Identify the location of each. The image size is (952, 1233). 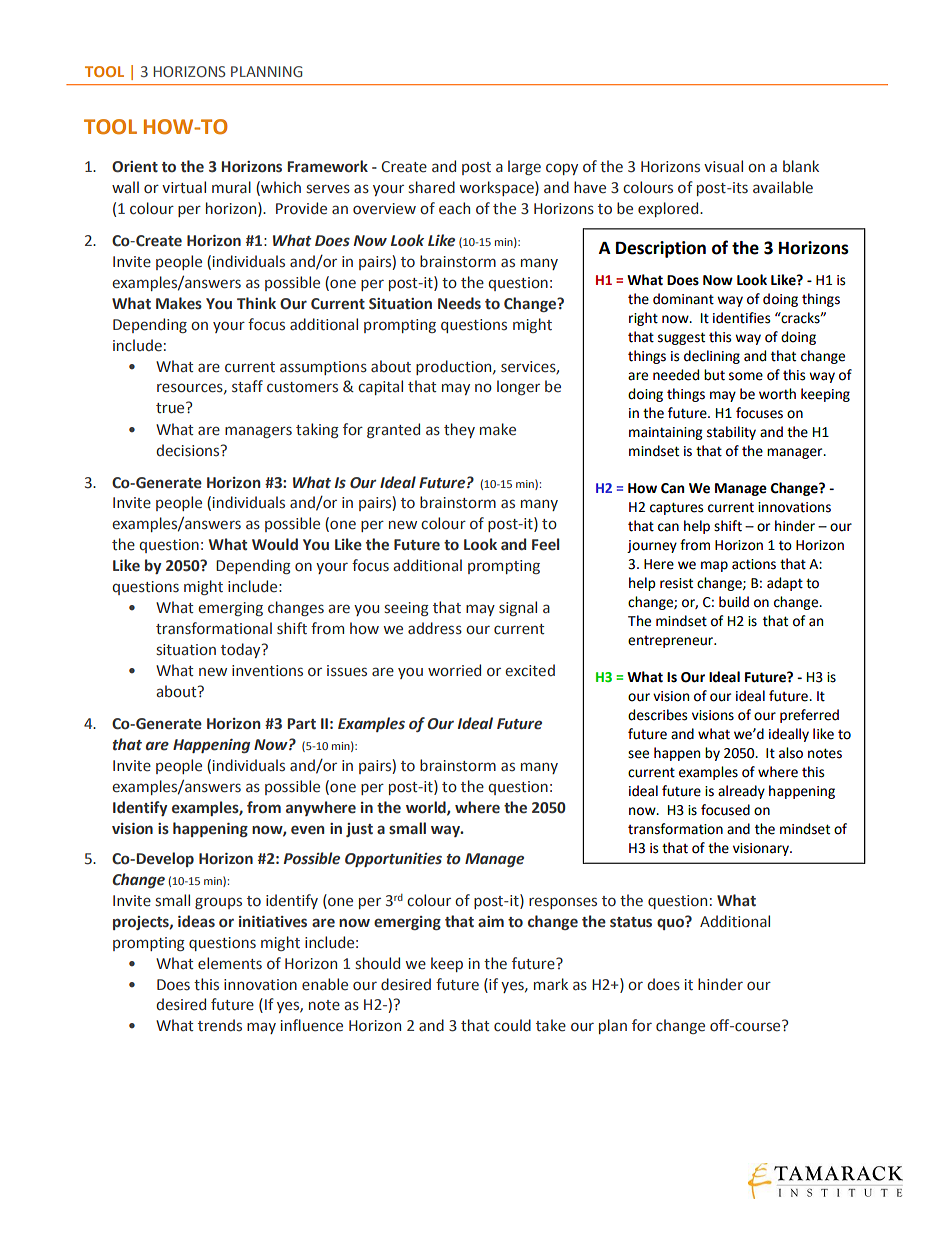
(454, 208).
